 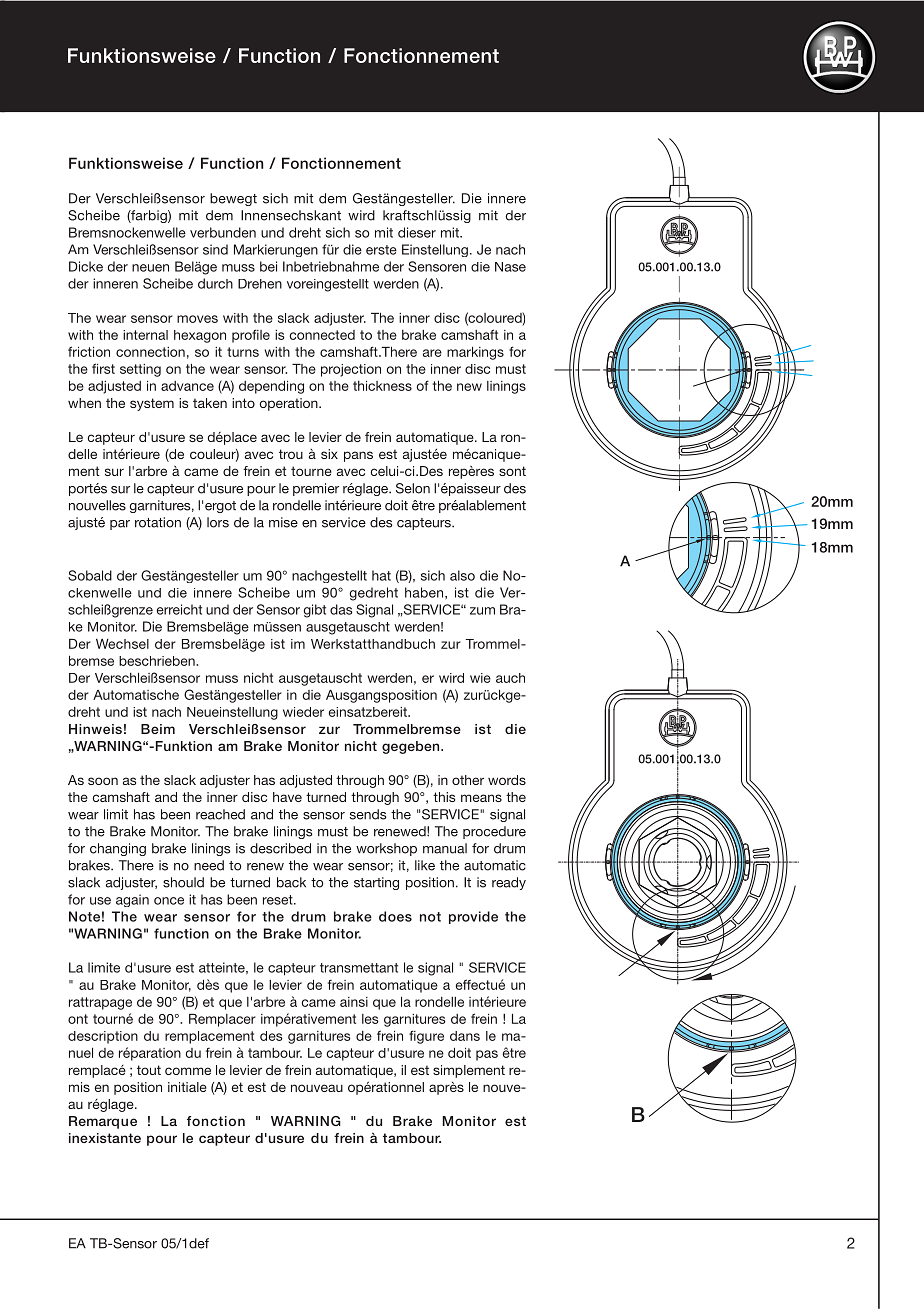 I want to click on also, so click(x=462, y=575).
